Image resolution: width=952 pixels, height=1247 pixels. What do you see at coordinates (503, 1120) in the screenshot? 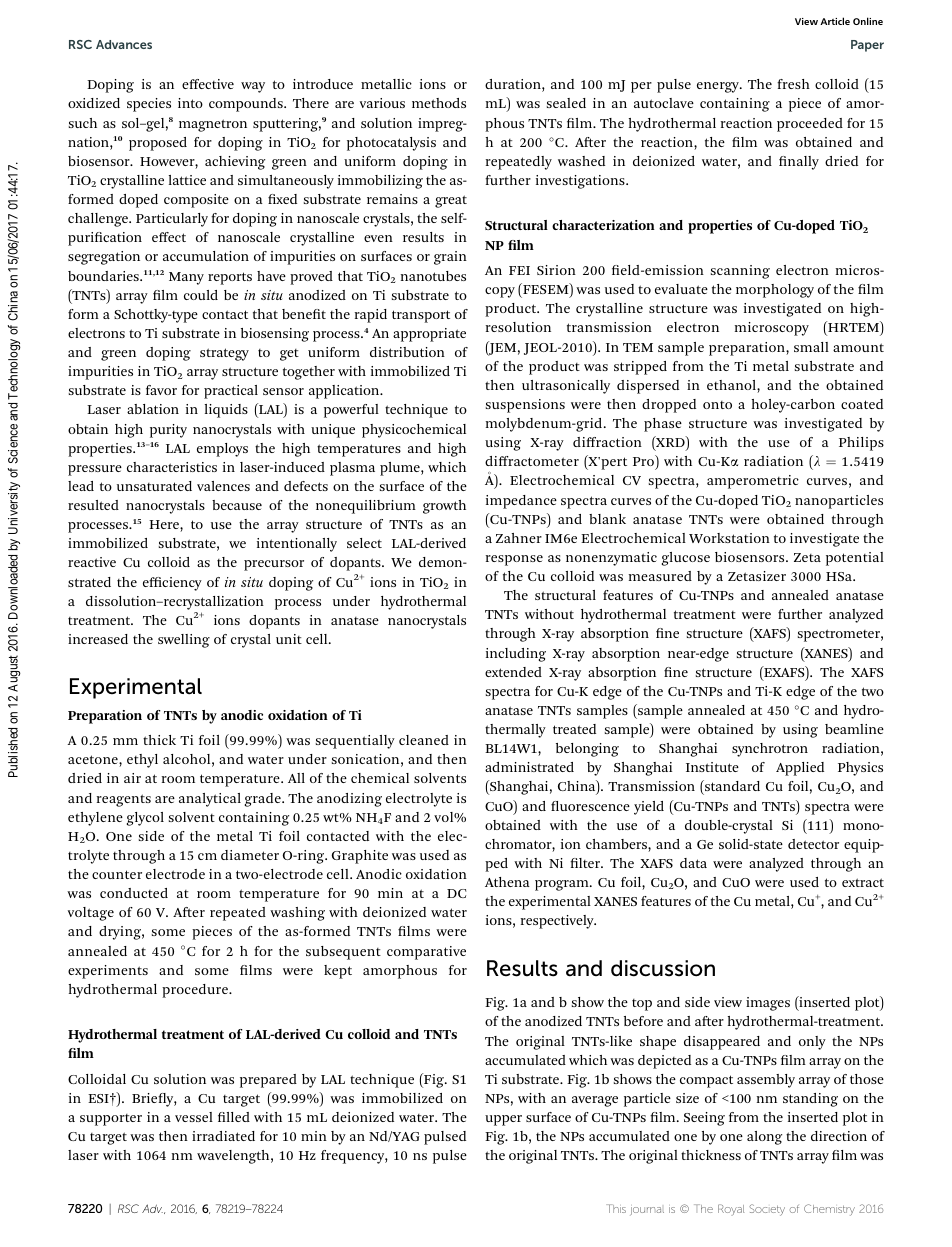
I see `upper` at bounding box center [503, 1120].
